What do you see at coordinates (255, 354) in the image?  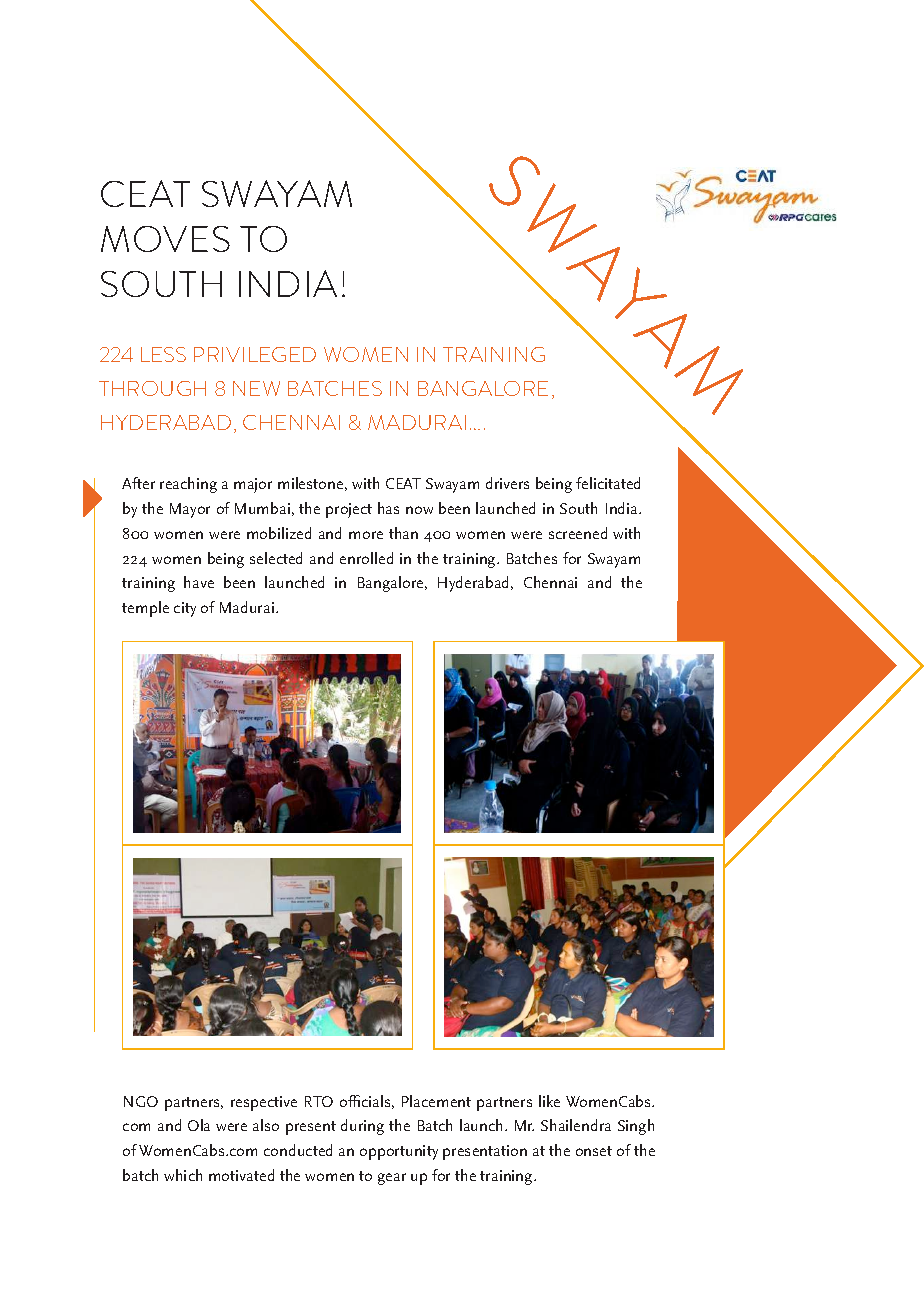 I see `PRIVILEGED` at bounding box center [255, 354].
